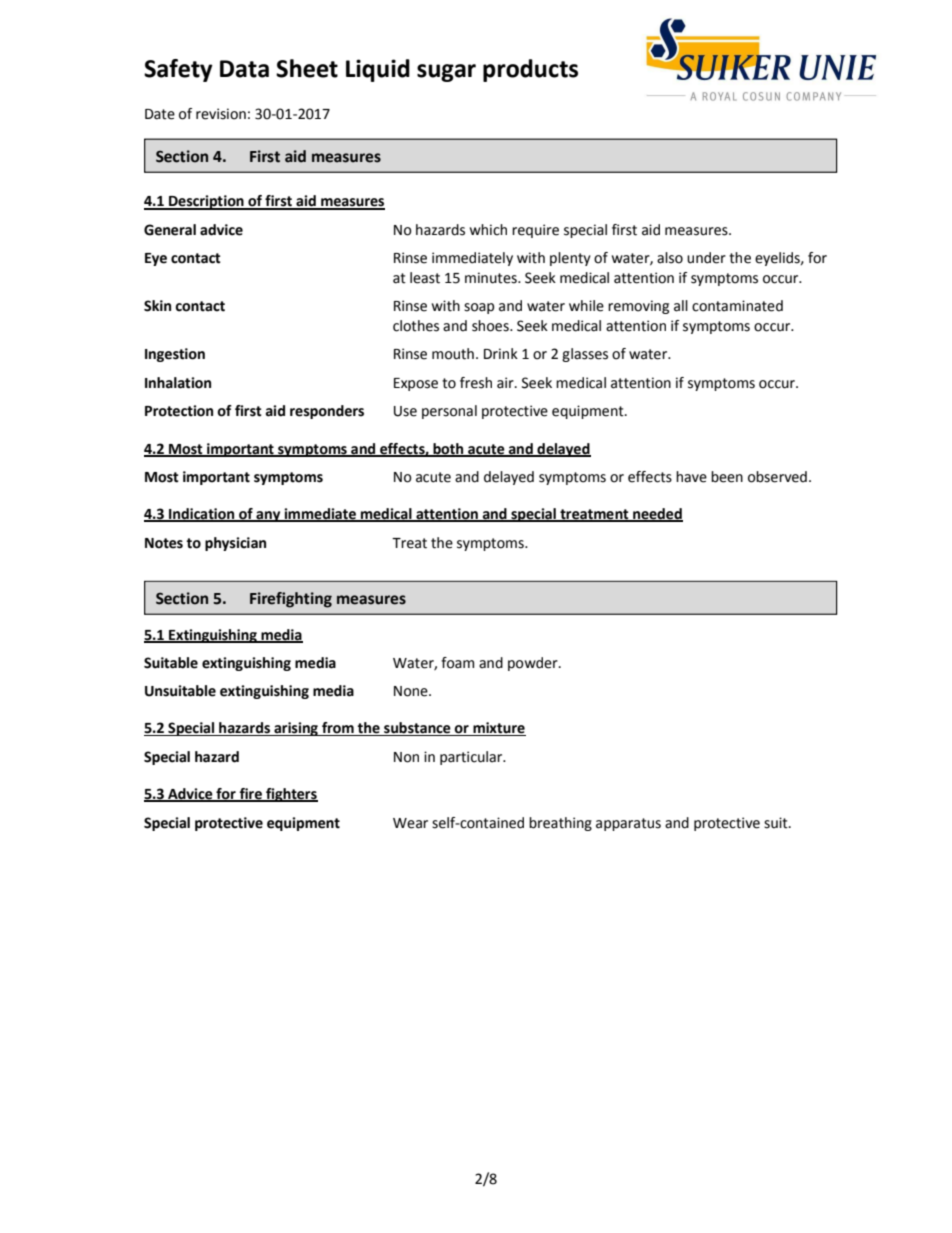 The height and width of the image is (1233, 952). What do you see at coordinates (488, 230) in the image?
I see `which` at bounding box center [488, 230].
